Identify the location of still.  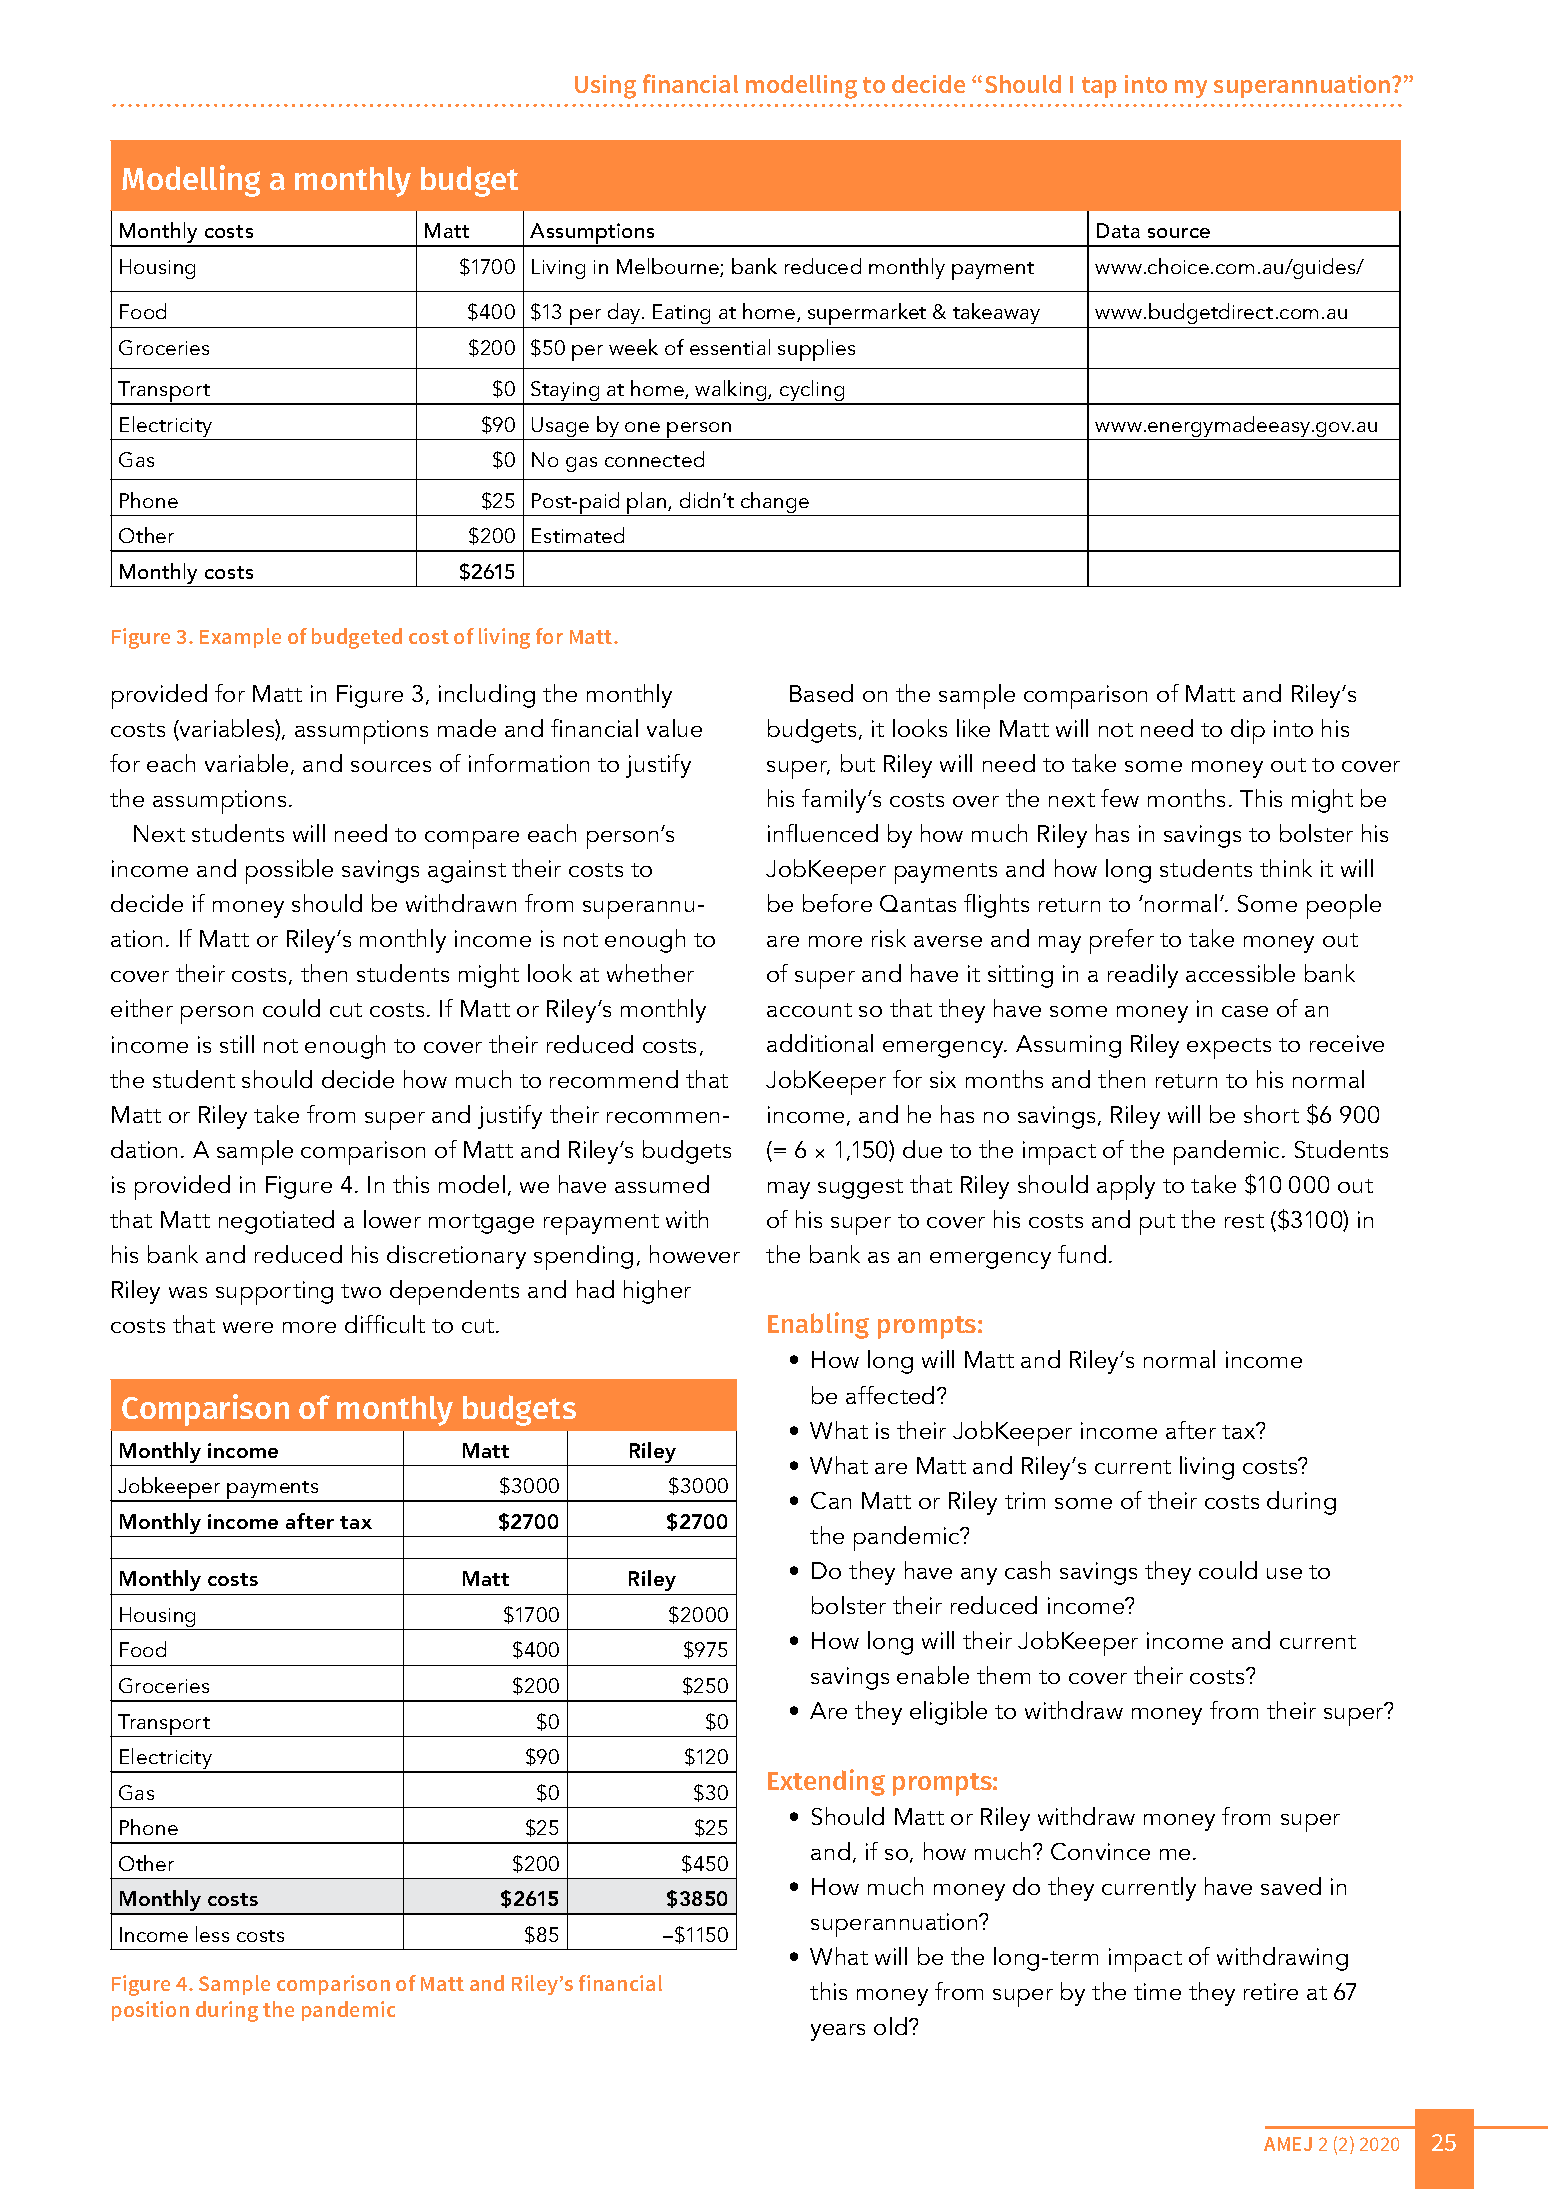
(237, 1044).
